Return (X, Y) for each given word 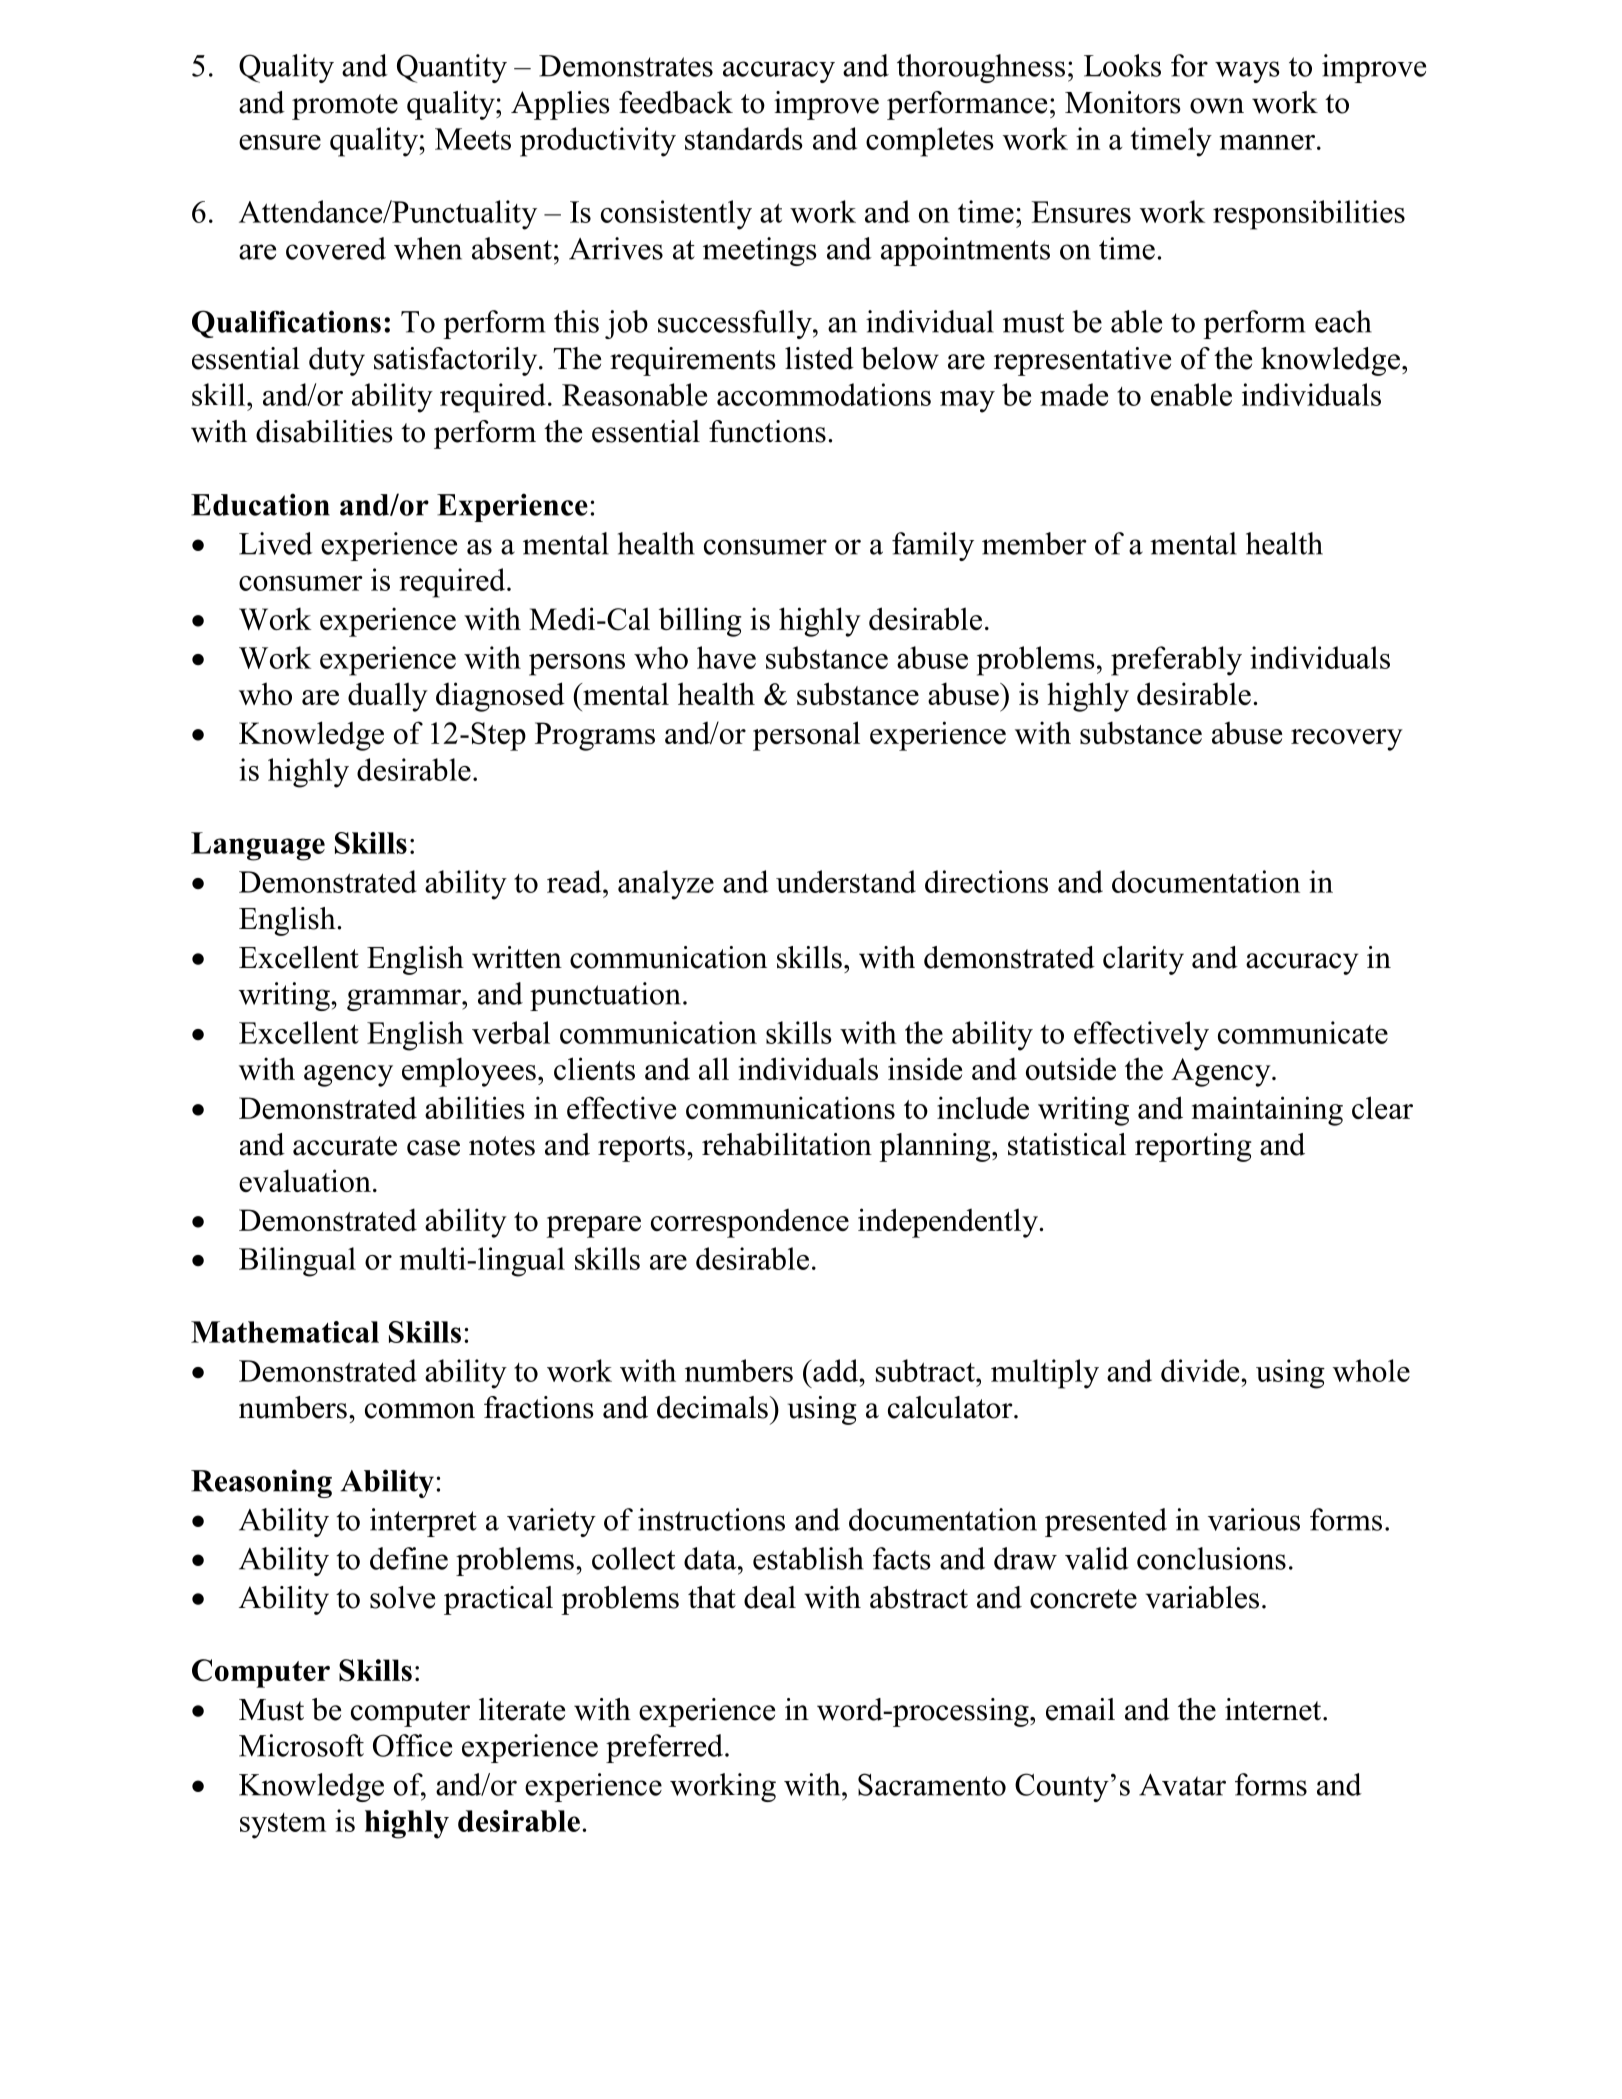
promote (345, 107)
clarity (1143, 960)
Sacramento (932, 1784)
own (1217, 106)
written (517, 957)
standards (744, 138)
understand (846, 881)
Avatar (1182, 1785)
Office (412, 1745)
